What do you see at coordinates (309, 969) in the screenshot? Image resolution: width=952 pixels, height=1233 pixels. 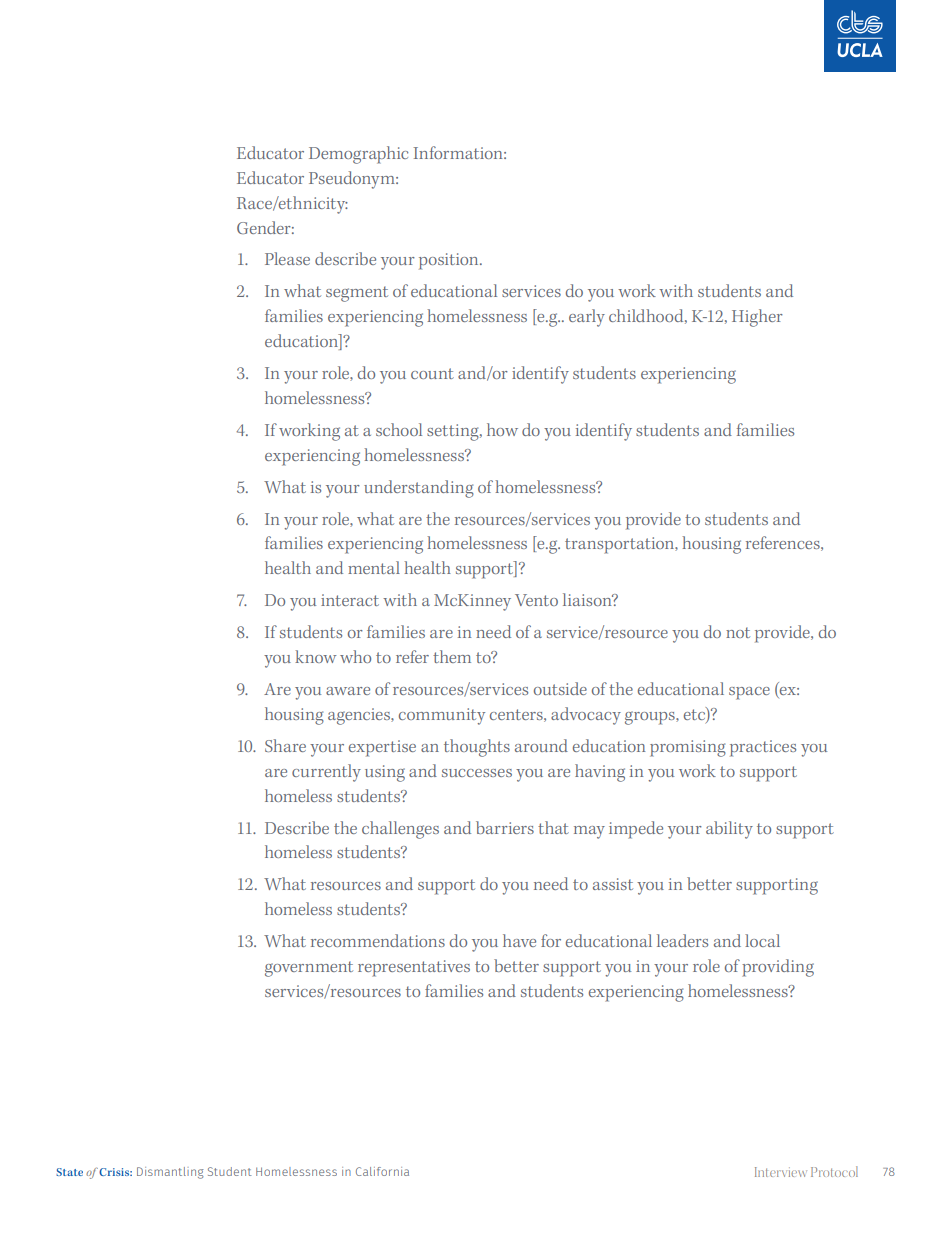 I see `government` at bounding box center [309, 969].
